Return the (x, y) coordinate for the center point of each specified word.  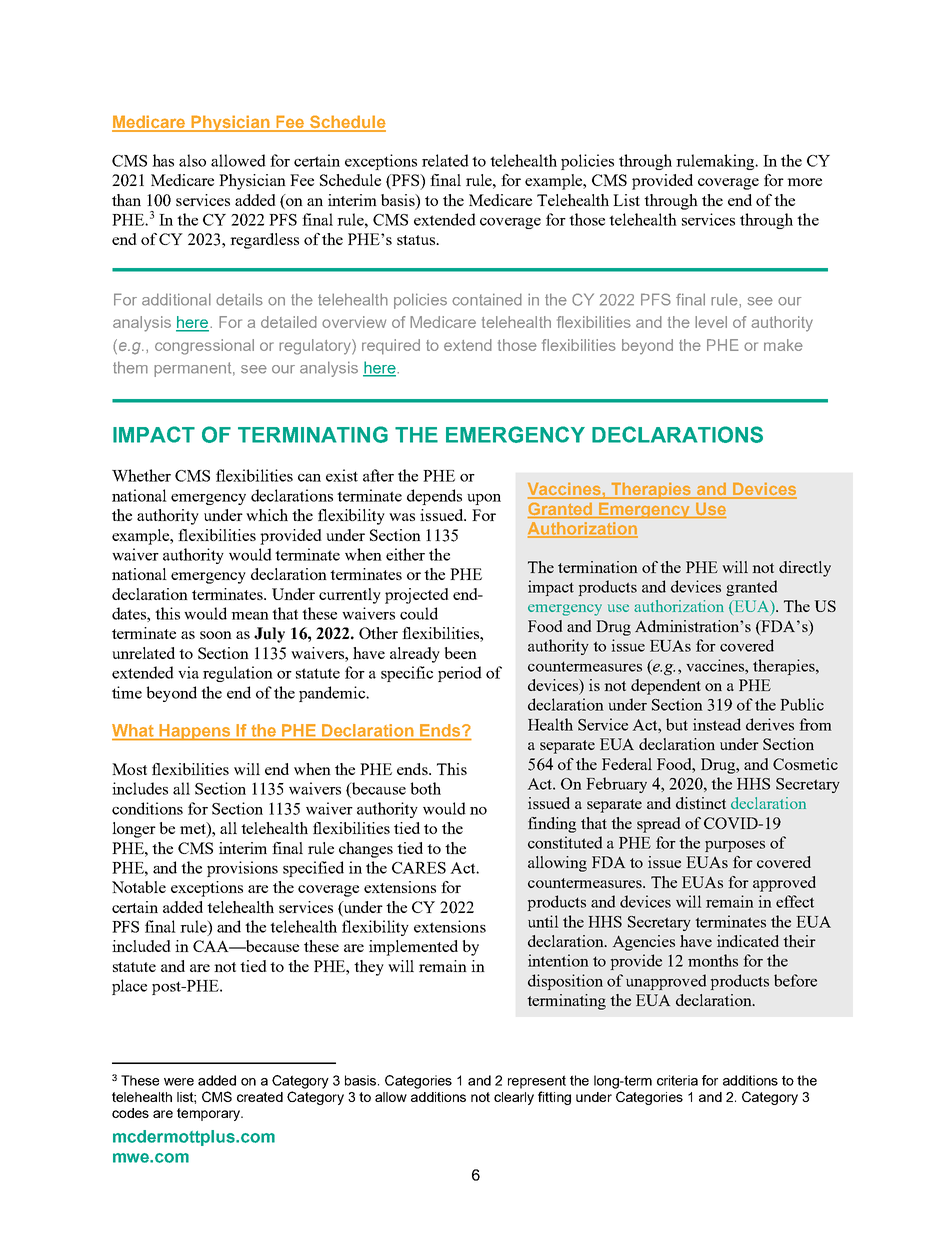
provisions (242, 869)
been (461, 653)
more (804, 182)
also (192, 160)
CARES (419, 868)
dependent (666, 687)
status (417, 240)
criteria (677, 1080)
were (179, 1082)
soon (216, 635)
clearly (514, 1098)
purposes (735, 846)
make (783, 345)
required (391, 347)
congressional (204, 347)
